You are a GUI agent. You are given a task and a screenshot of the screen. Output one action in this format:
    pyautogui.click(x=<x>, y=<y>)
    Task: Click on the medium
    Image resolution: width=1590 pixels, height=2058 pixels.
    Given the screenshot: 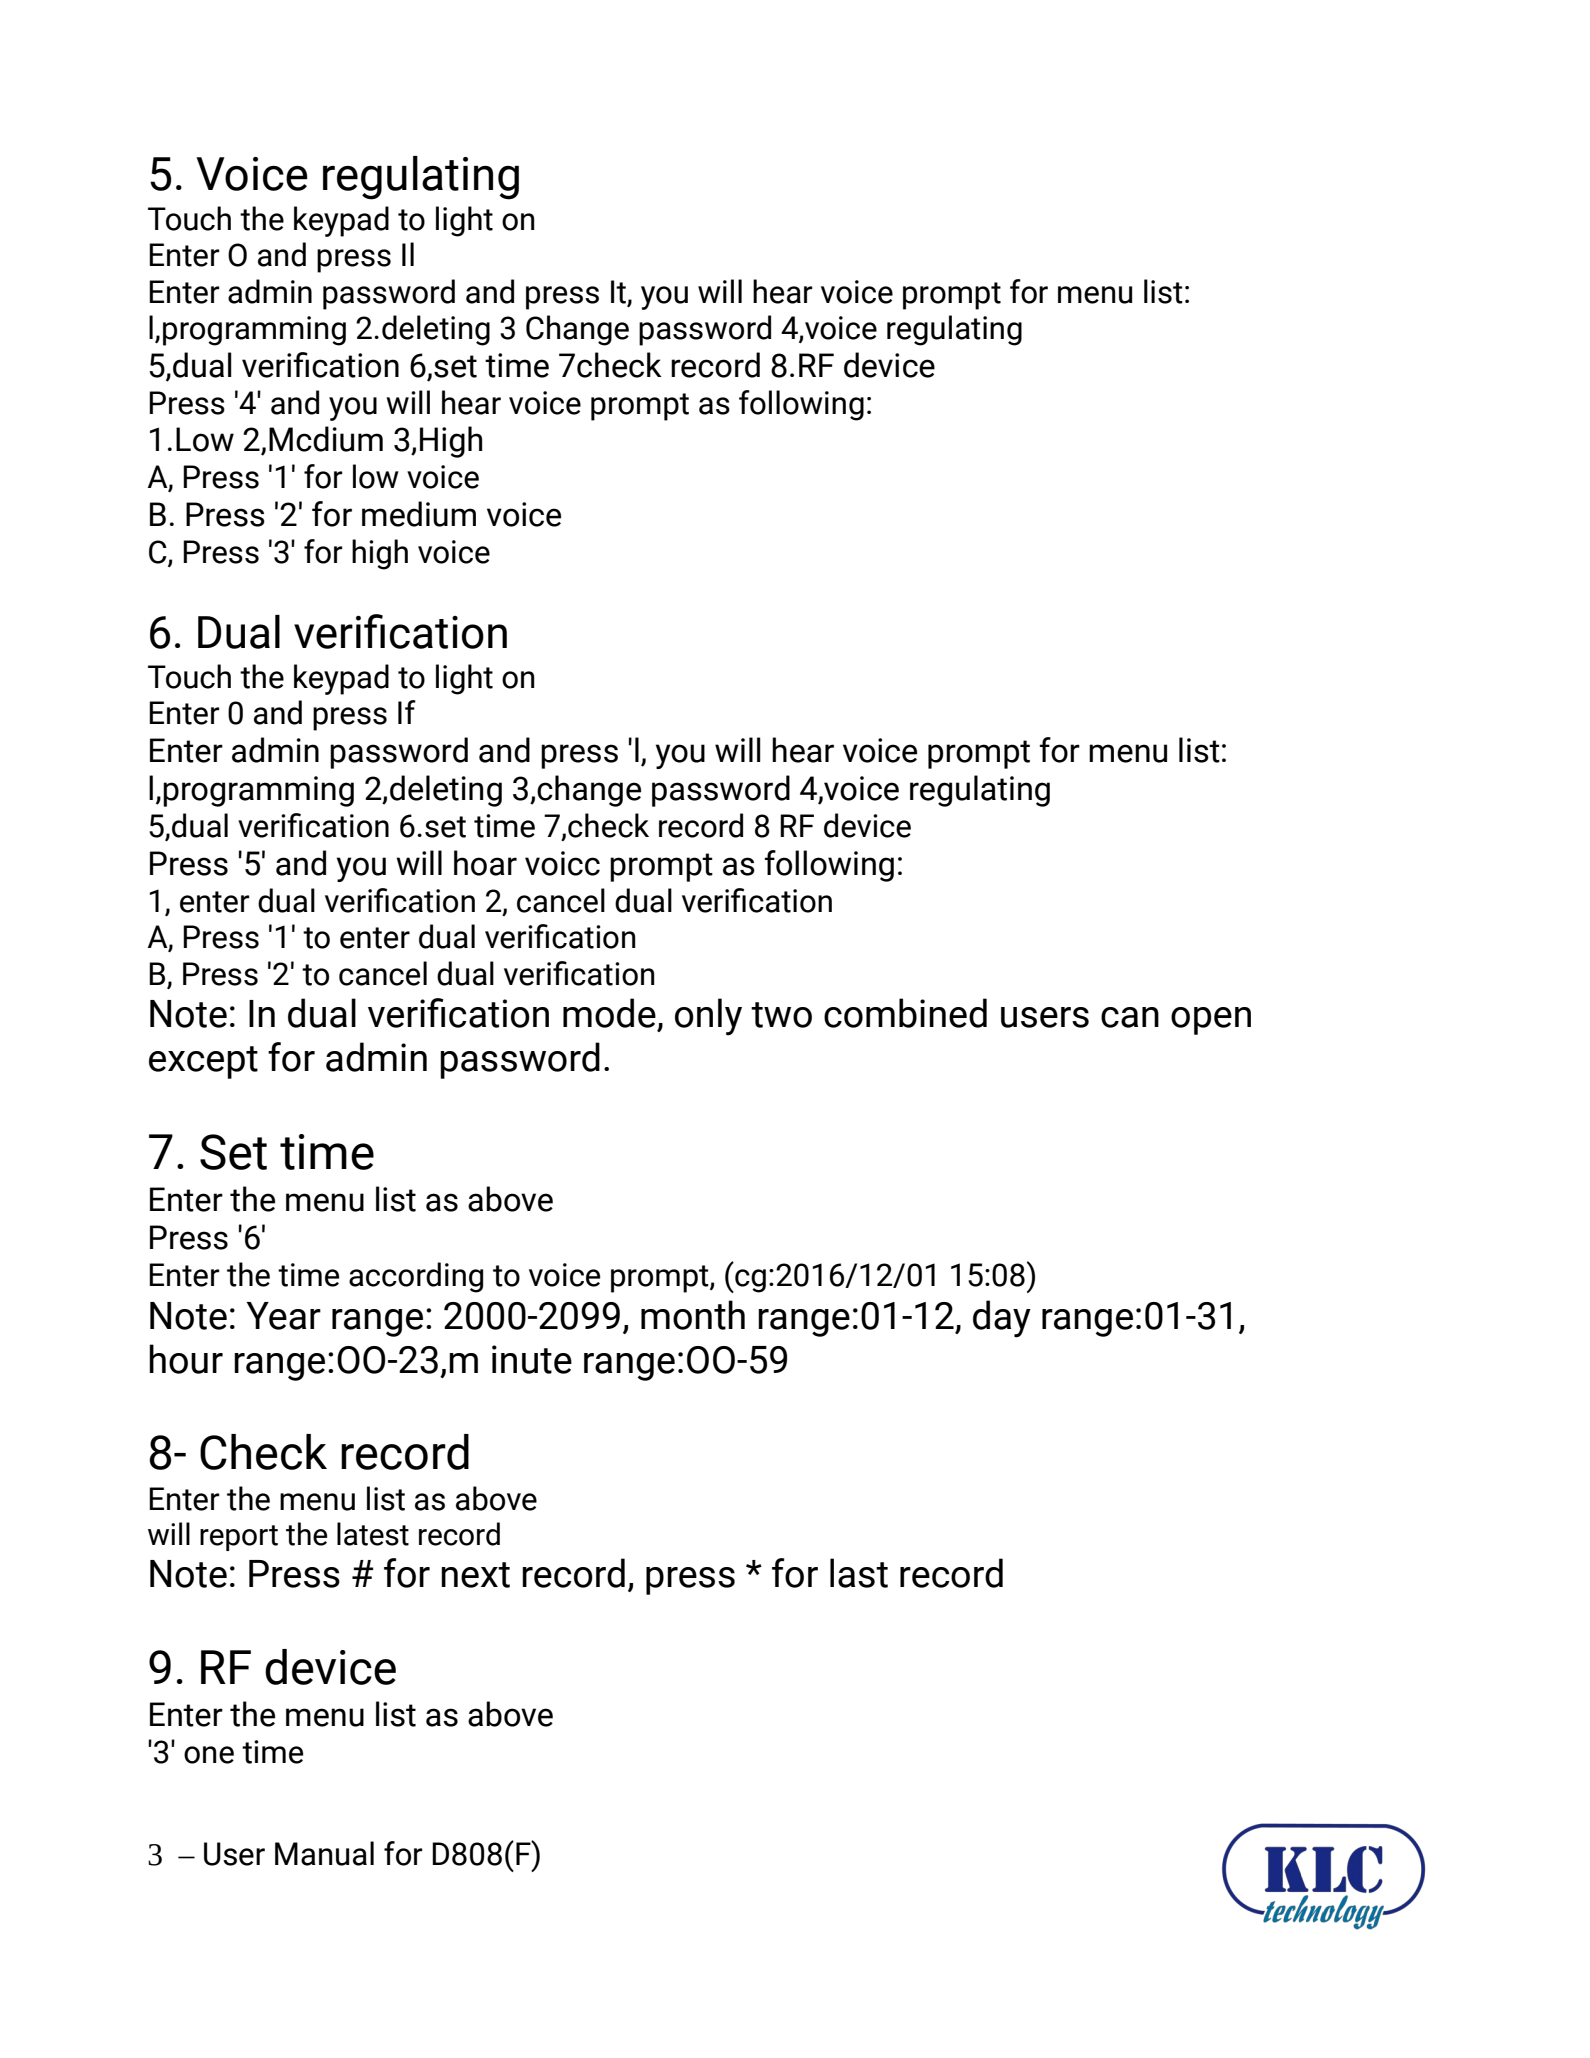 What is the action you would take?
    pyautogui.click(x=419, y=514)
